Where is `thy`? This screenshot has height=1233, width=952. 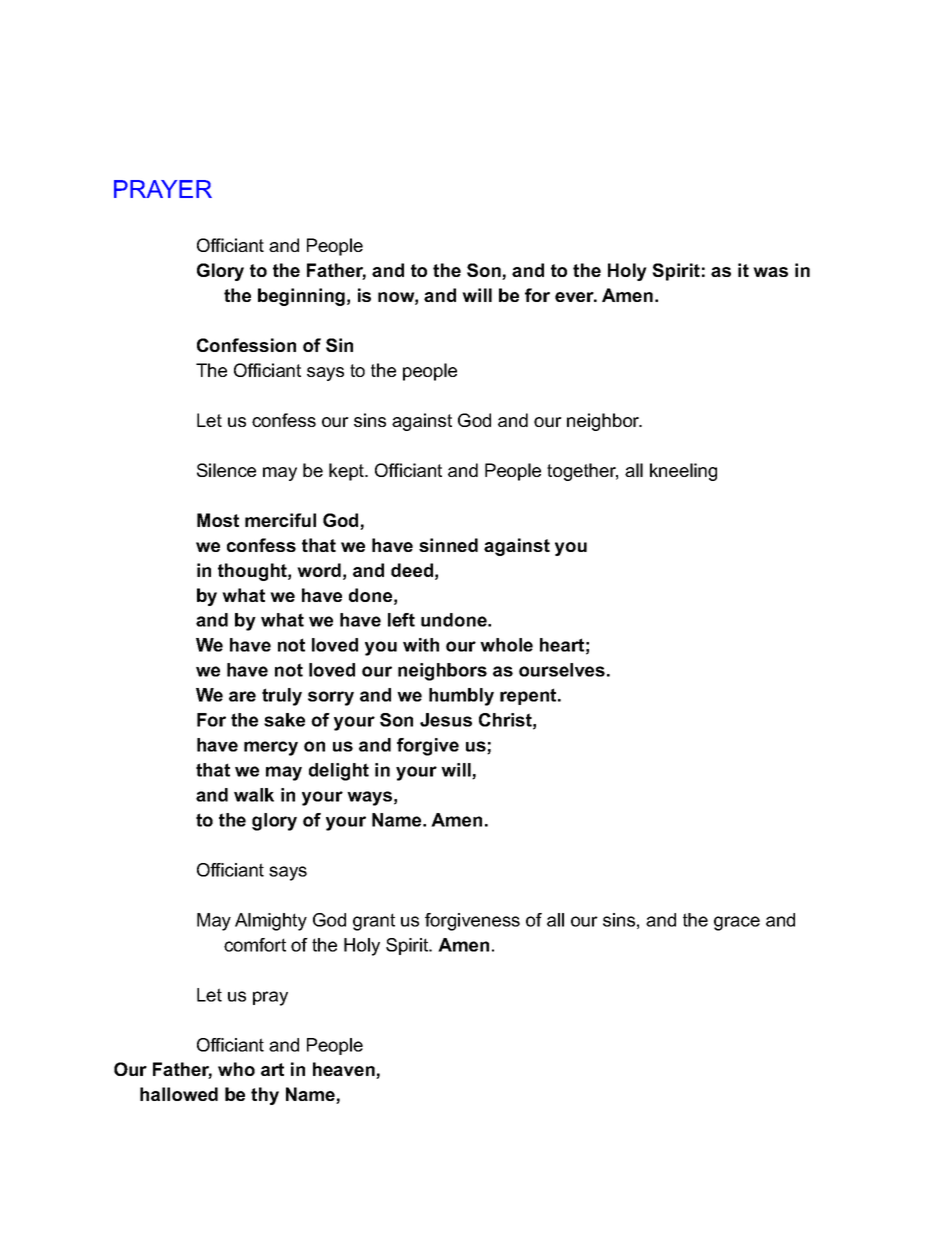
thy is located at coordinates (265, 1096).
